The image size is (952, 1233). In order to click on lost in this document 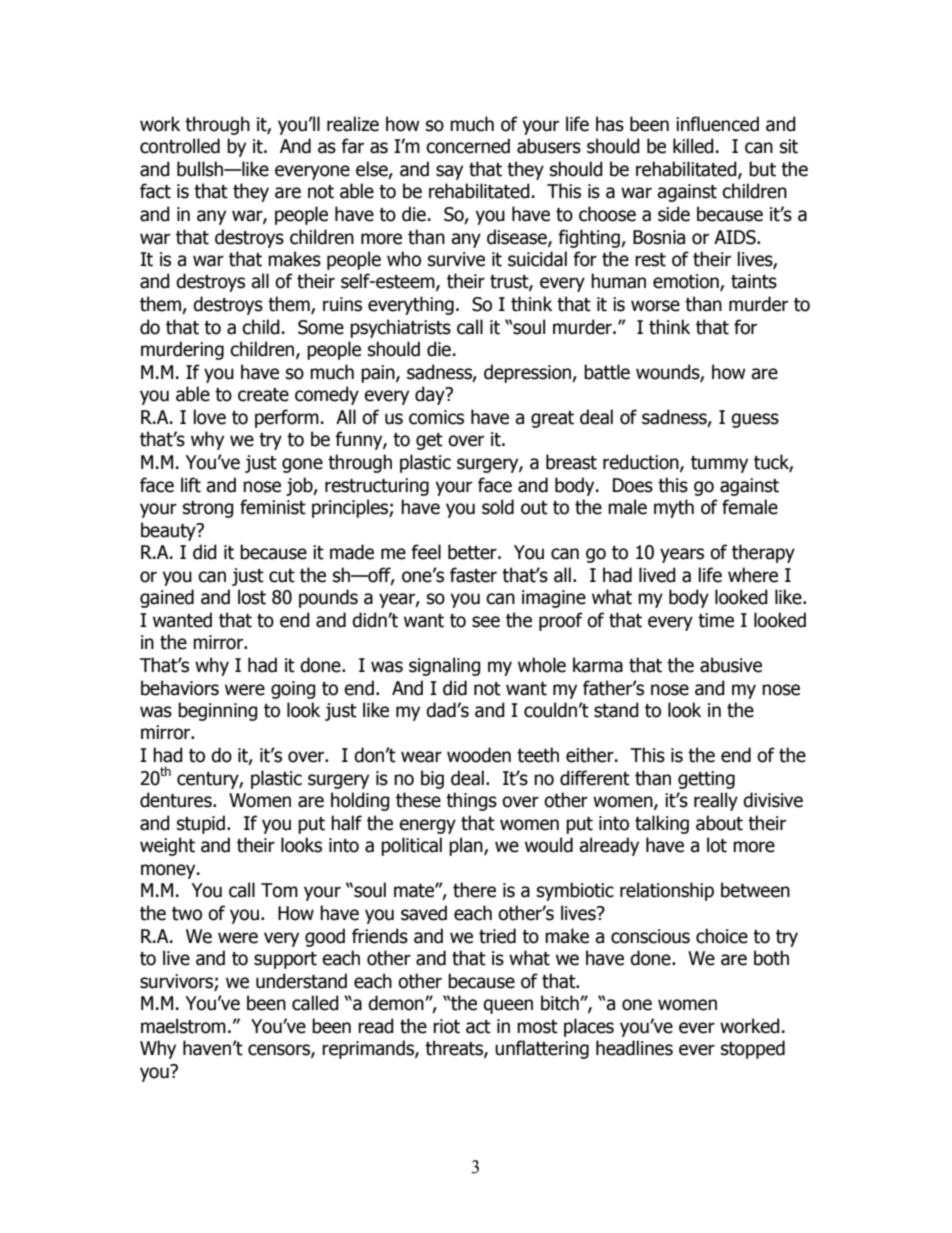, I will do `click(252, 597)`.
